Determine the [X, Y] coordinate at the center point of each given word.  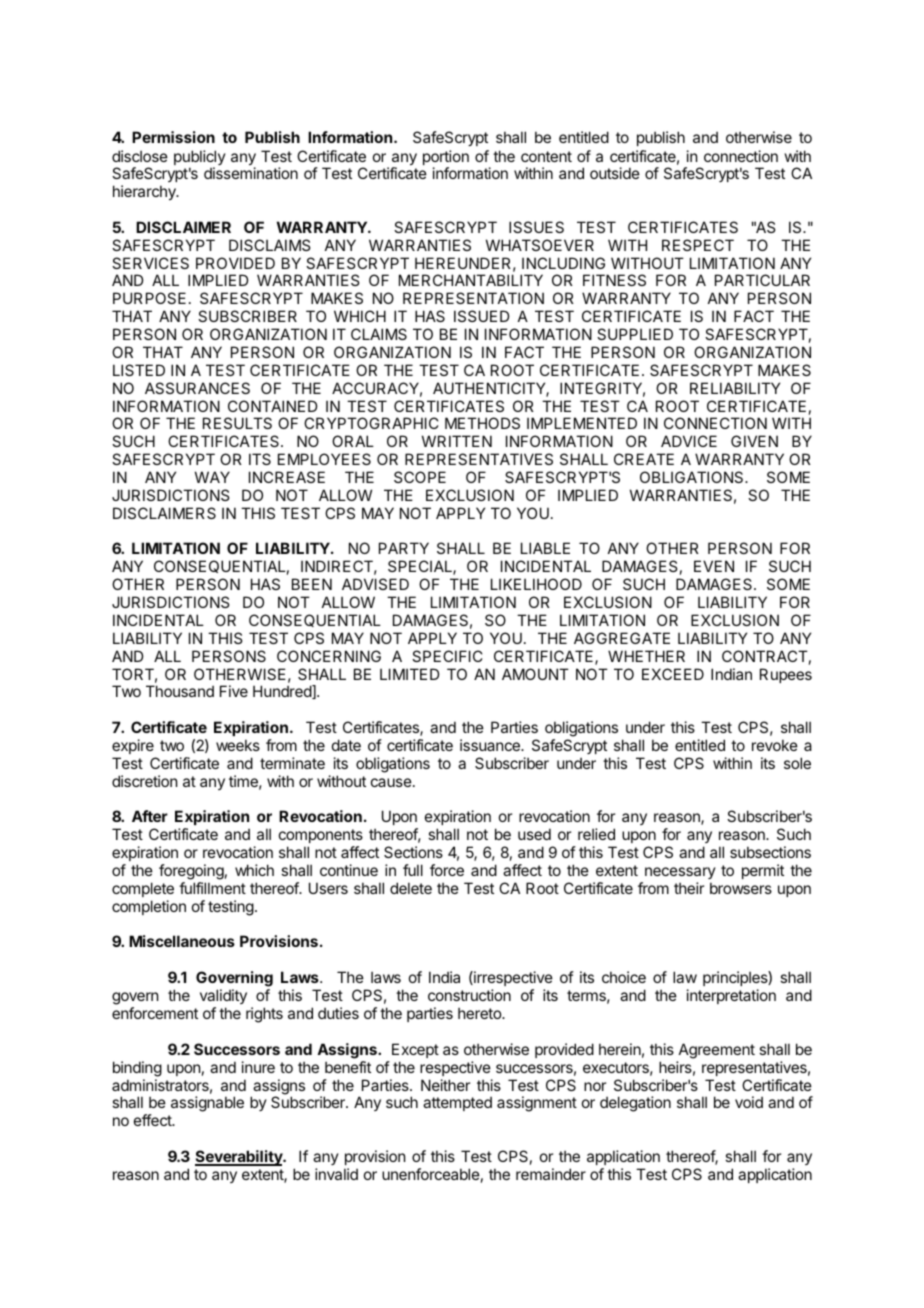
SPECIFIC [447, 656]
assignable [207, 1104]
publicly [200, 159]
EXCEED [673, 674]
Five [234, 691]
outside [615, 173]
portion [446, 159]
